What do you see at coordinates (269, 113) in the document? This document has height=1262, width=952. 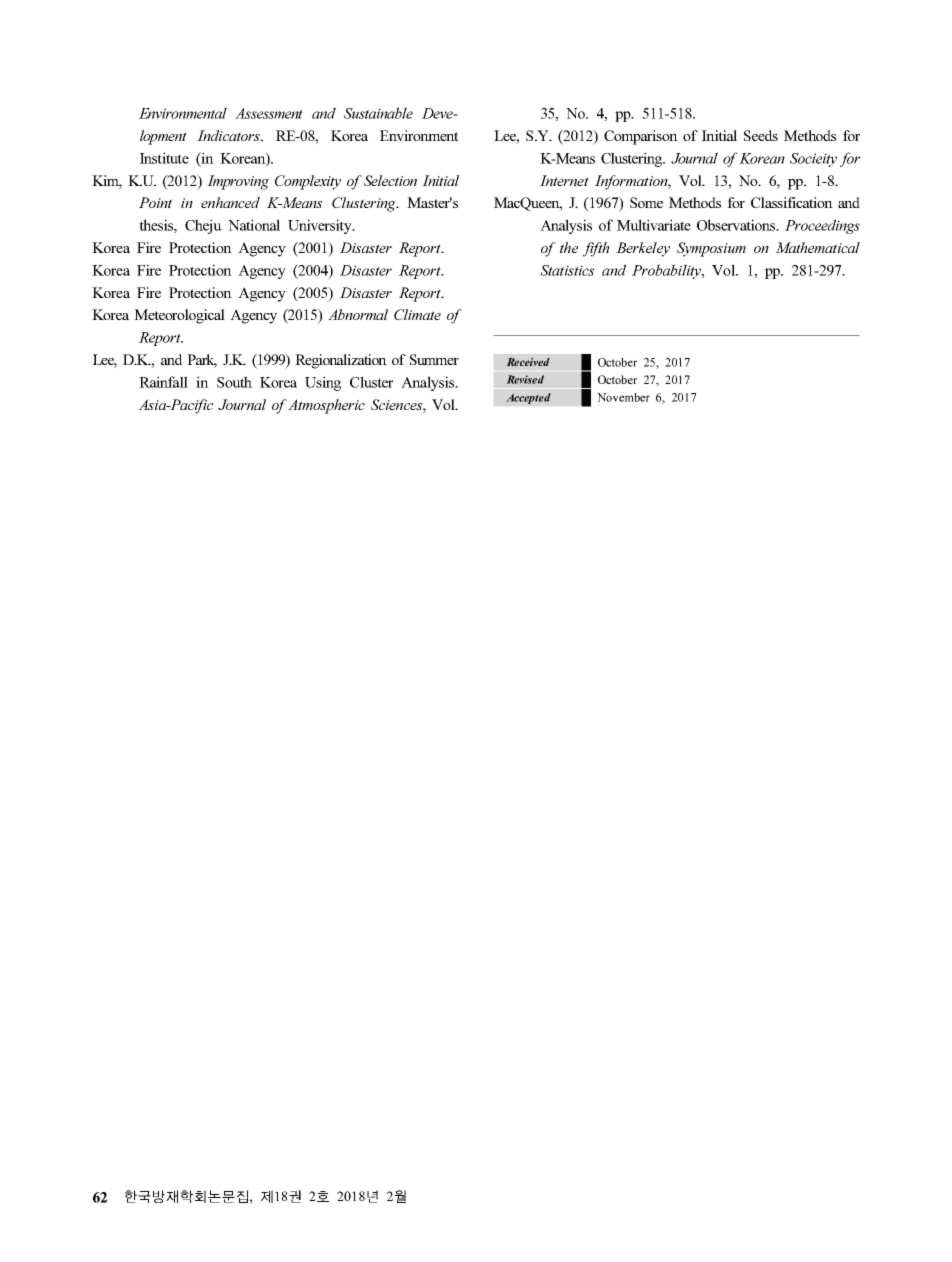 I see `Assessment` at bounding box center [269, 113].
